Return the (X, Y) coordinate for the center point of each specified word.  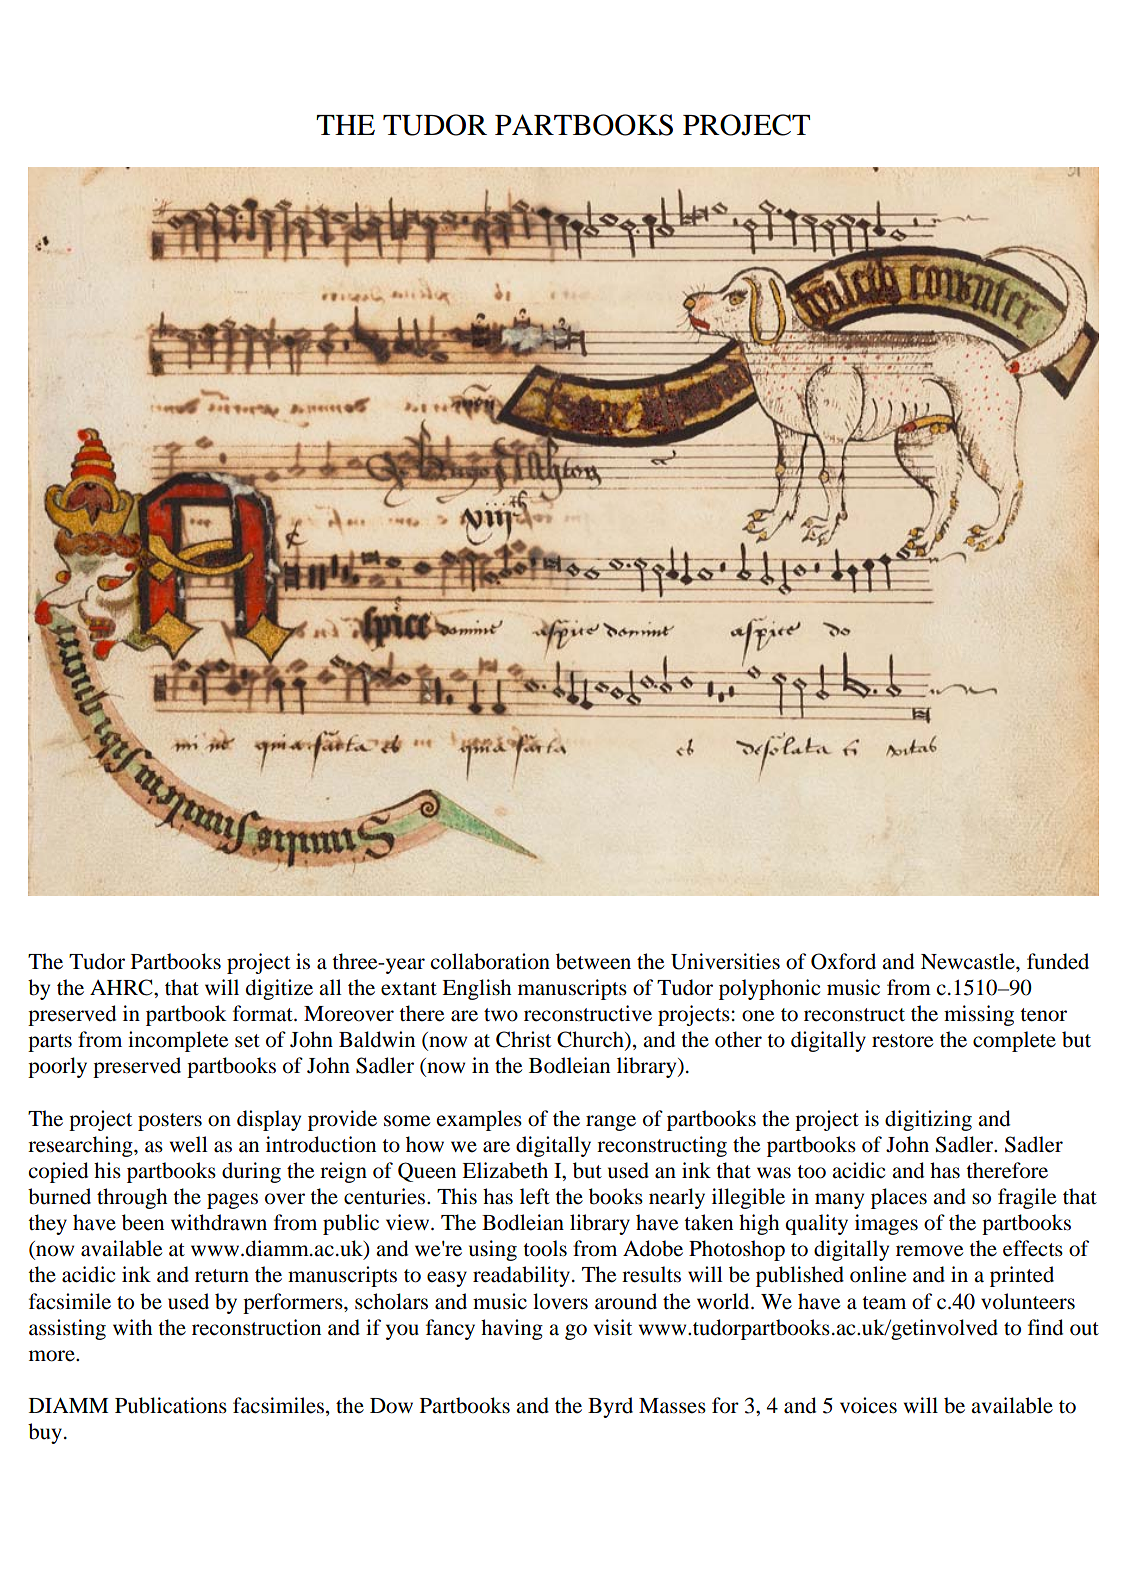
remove (929, 1251)
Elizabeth (505, 1170)
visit (613, 1327)
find (1045, 1327)
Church (591, 1040)
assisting (67, 1329)
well (189, 1144)
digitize (279, 989)
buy (45, 1433)
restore (902, 1041)
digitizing (928, 1120)
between (593, 961)
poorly (57, 1067)
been (143, 1222)
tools (545, 1248)
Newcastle (969, 961)
